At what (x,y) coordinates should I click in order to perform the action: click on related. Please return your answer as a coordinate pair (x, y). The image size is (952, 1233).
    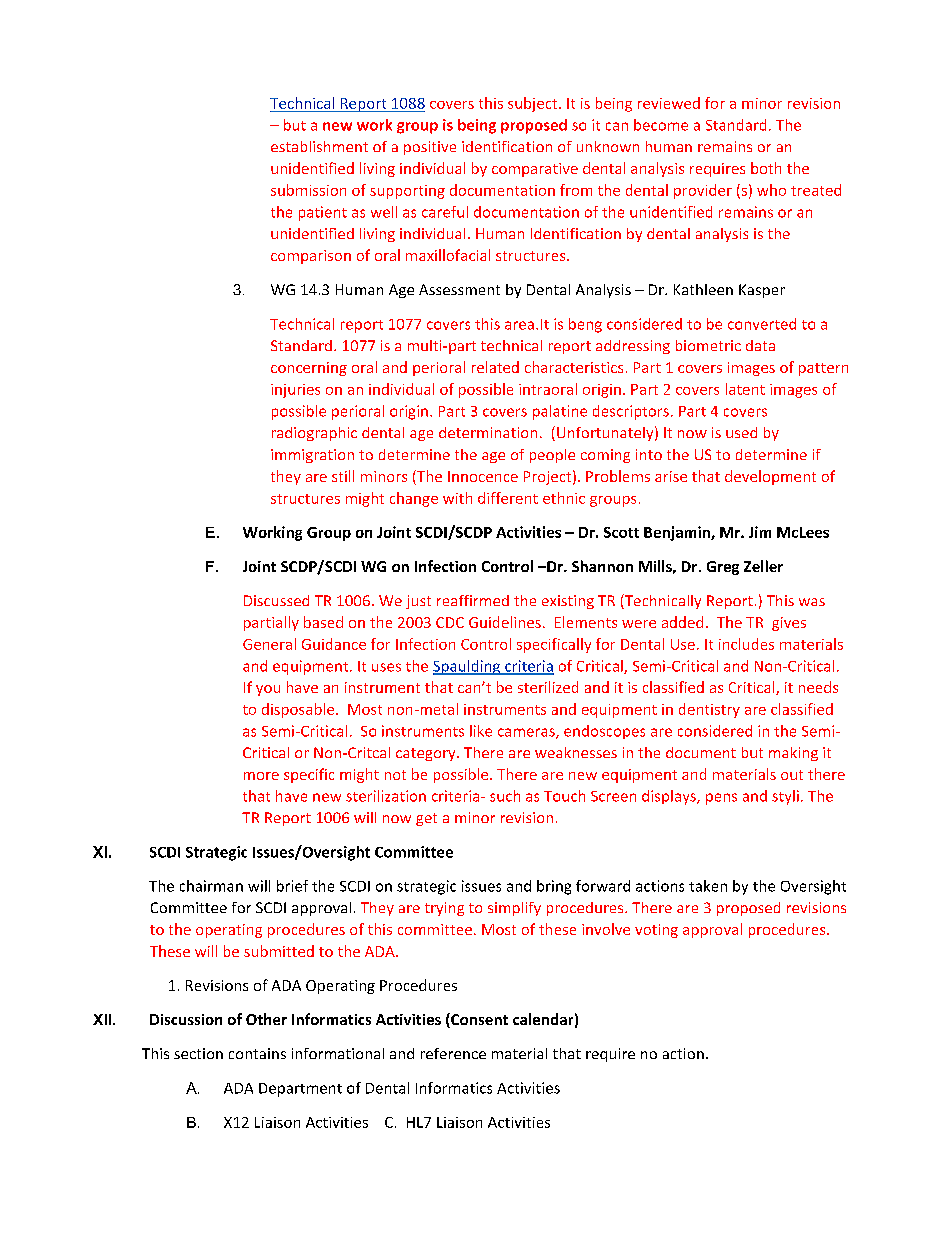
    Looking at the image, I should click on (495, 367).
